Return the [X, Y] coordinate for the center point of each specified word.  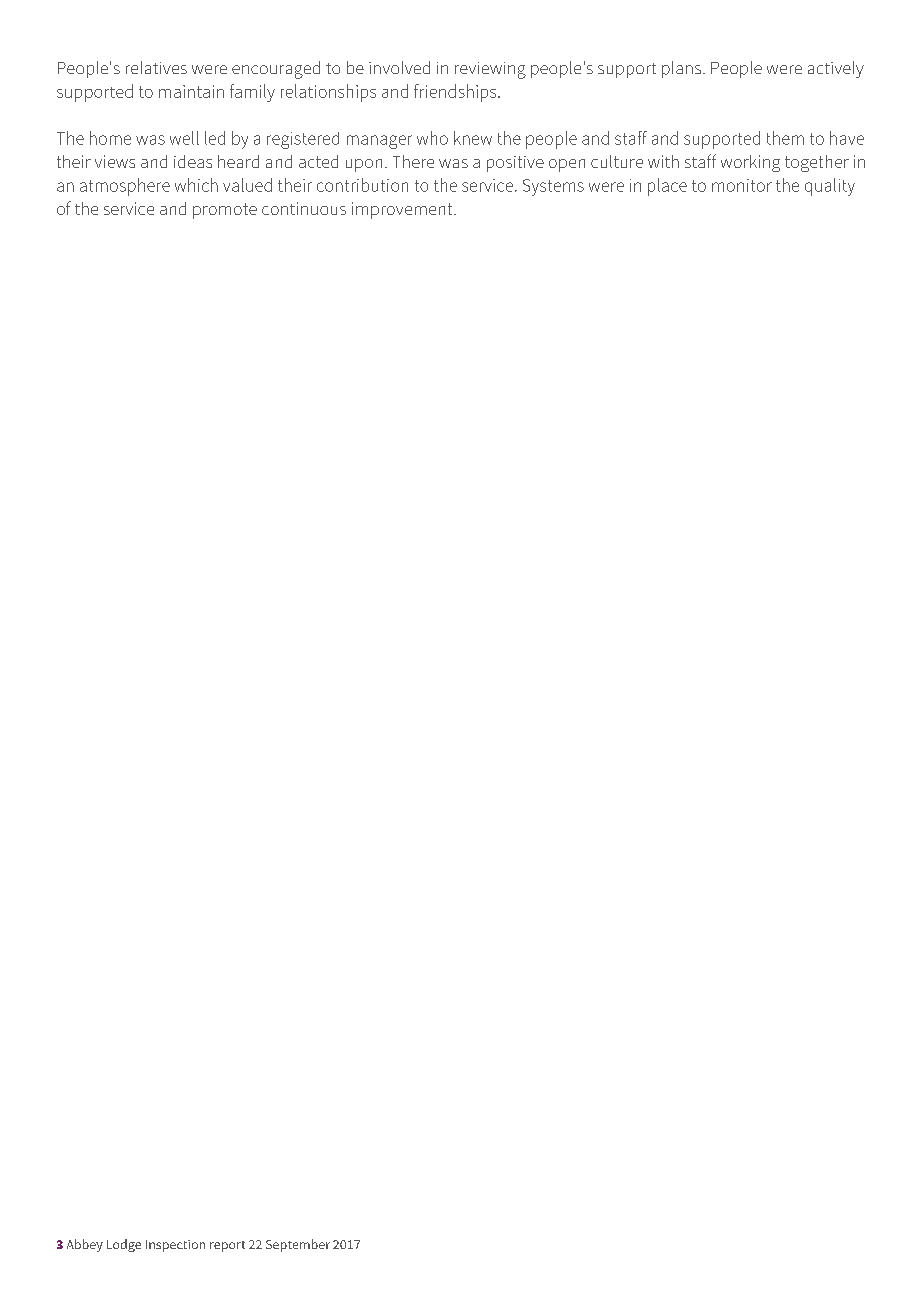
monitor [742, 185]
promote [225, 211]
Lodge [124, 1245]
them [785, 138]
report [227, 1246]
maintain [191, 91]
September [298, 1245]
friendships [456, 93]
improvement [403, 210]
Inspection [175, 1246]
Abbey [85, 1245]
